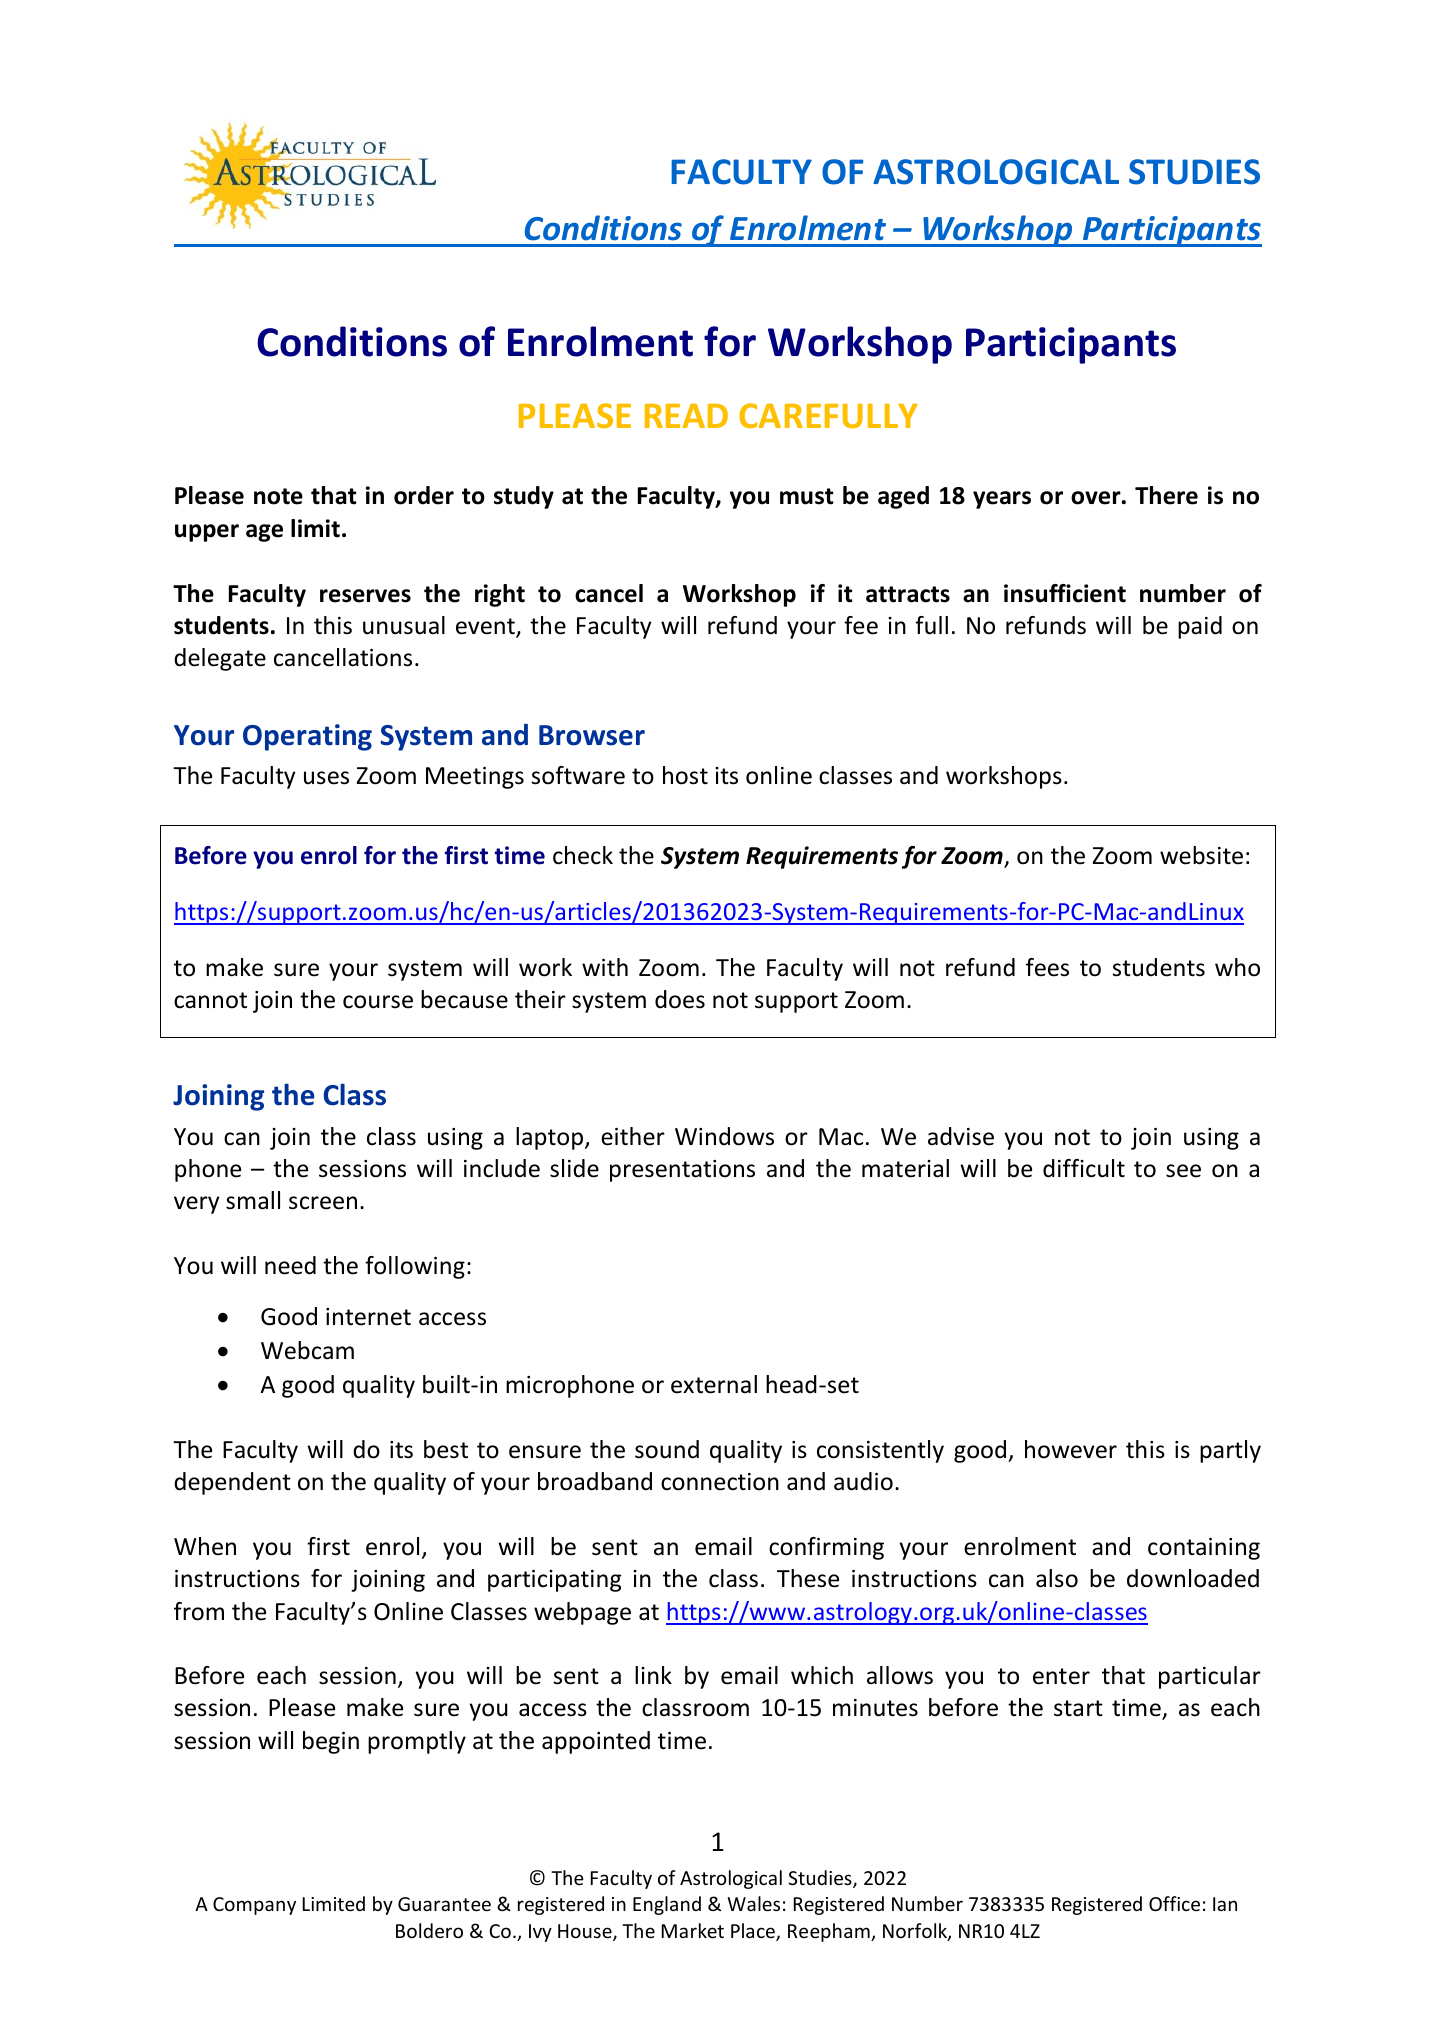  I want to click on screen, so click(323, 1203).
